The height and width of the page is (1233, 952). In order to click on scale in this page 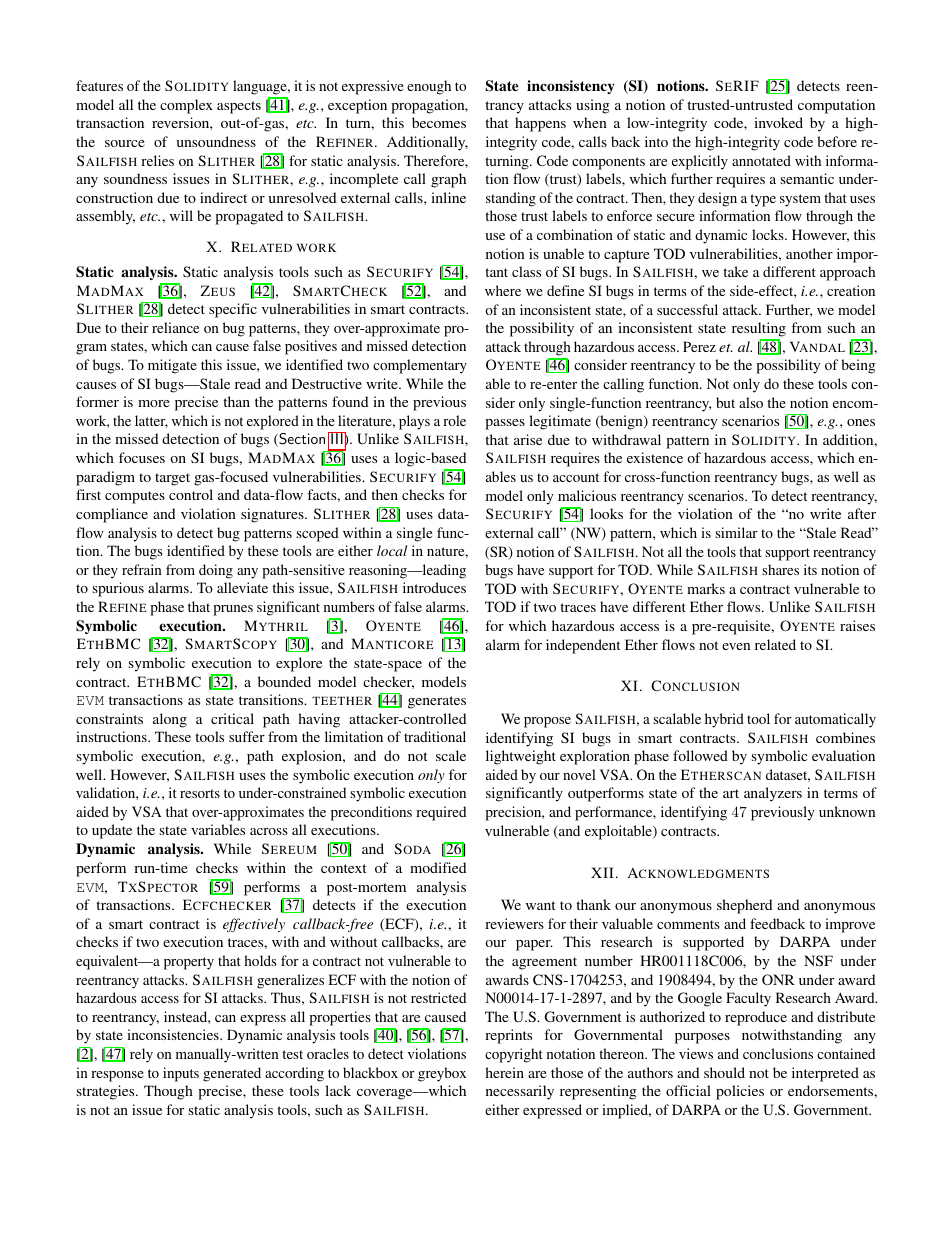, I will do `click(451, 755)`.
